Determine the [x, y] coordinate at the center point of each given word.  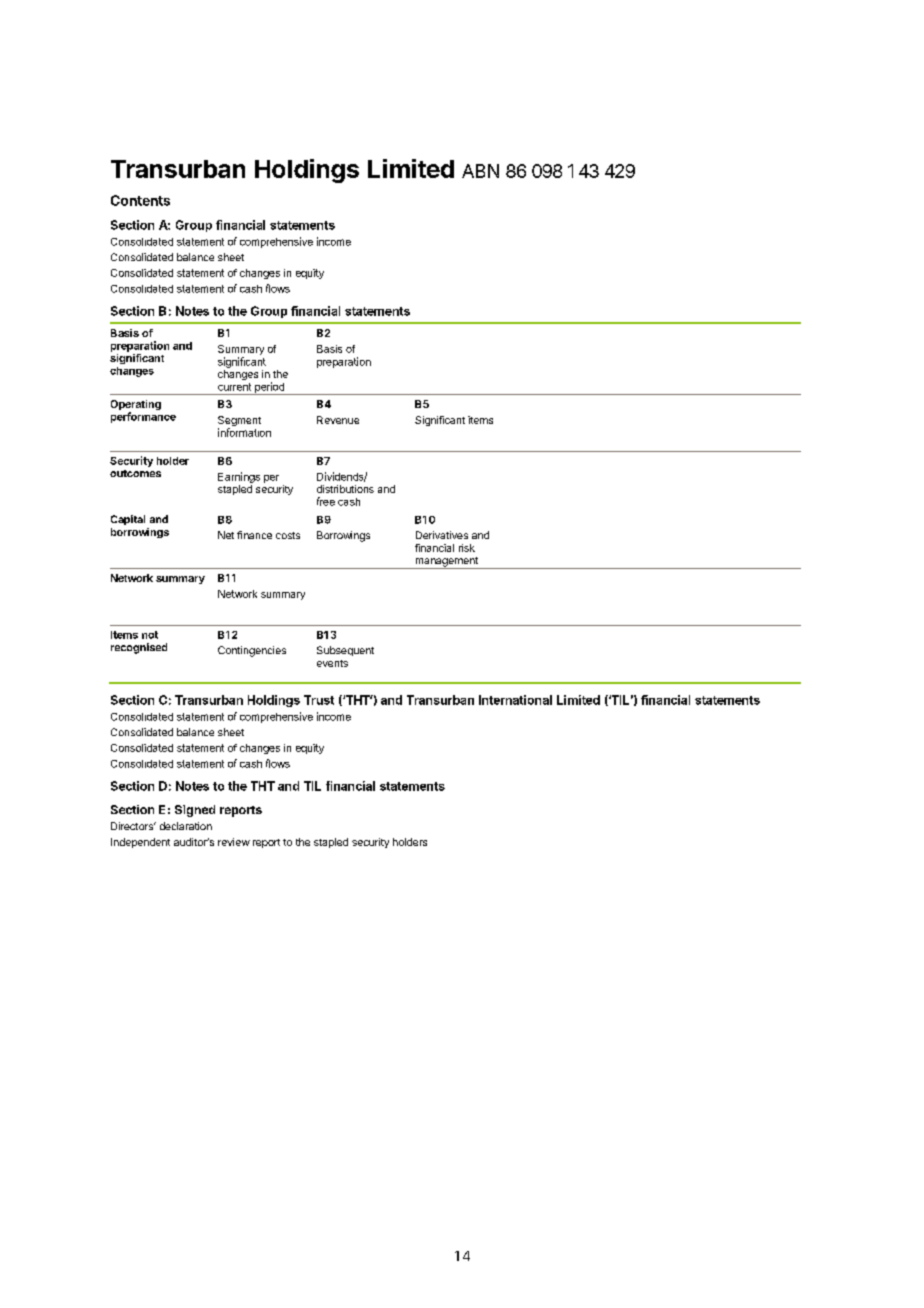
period [269, 388]
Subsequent [345, 651]
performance [143, 417]
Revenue [338, 420]
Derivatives [442, 535]
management [446, 563]
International [515, 700]
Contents [140, 200]
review [234, 842]
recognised [139, 648]
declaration [186, 826]
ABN [480, 171]
